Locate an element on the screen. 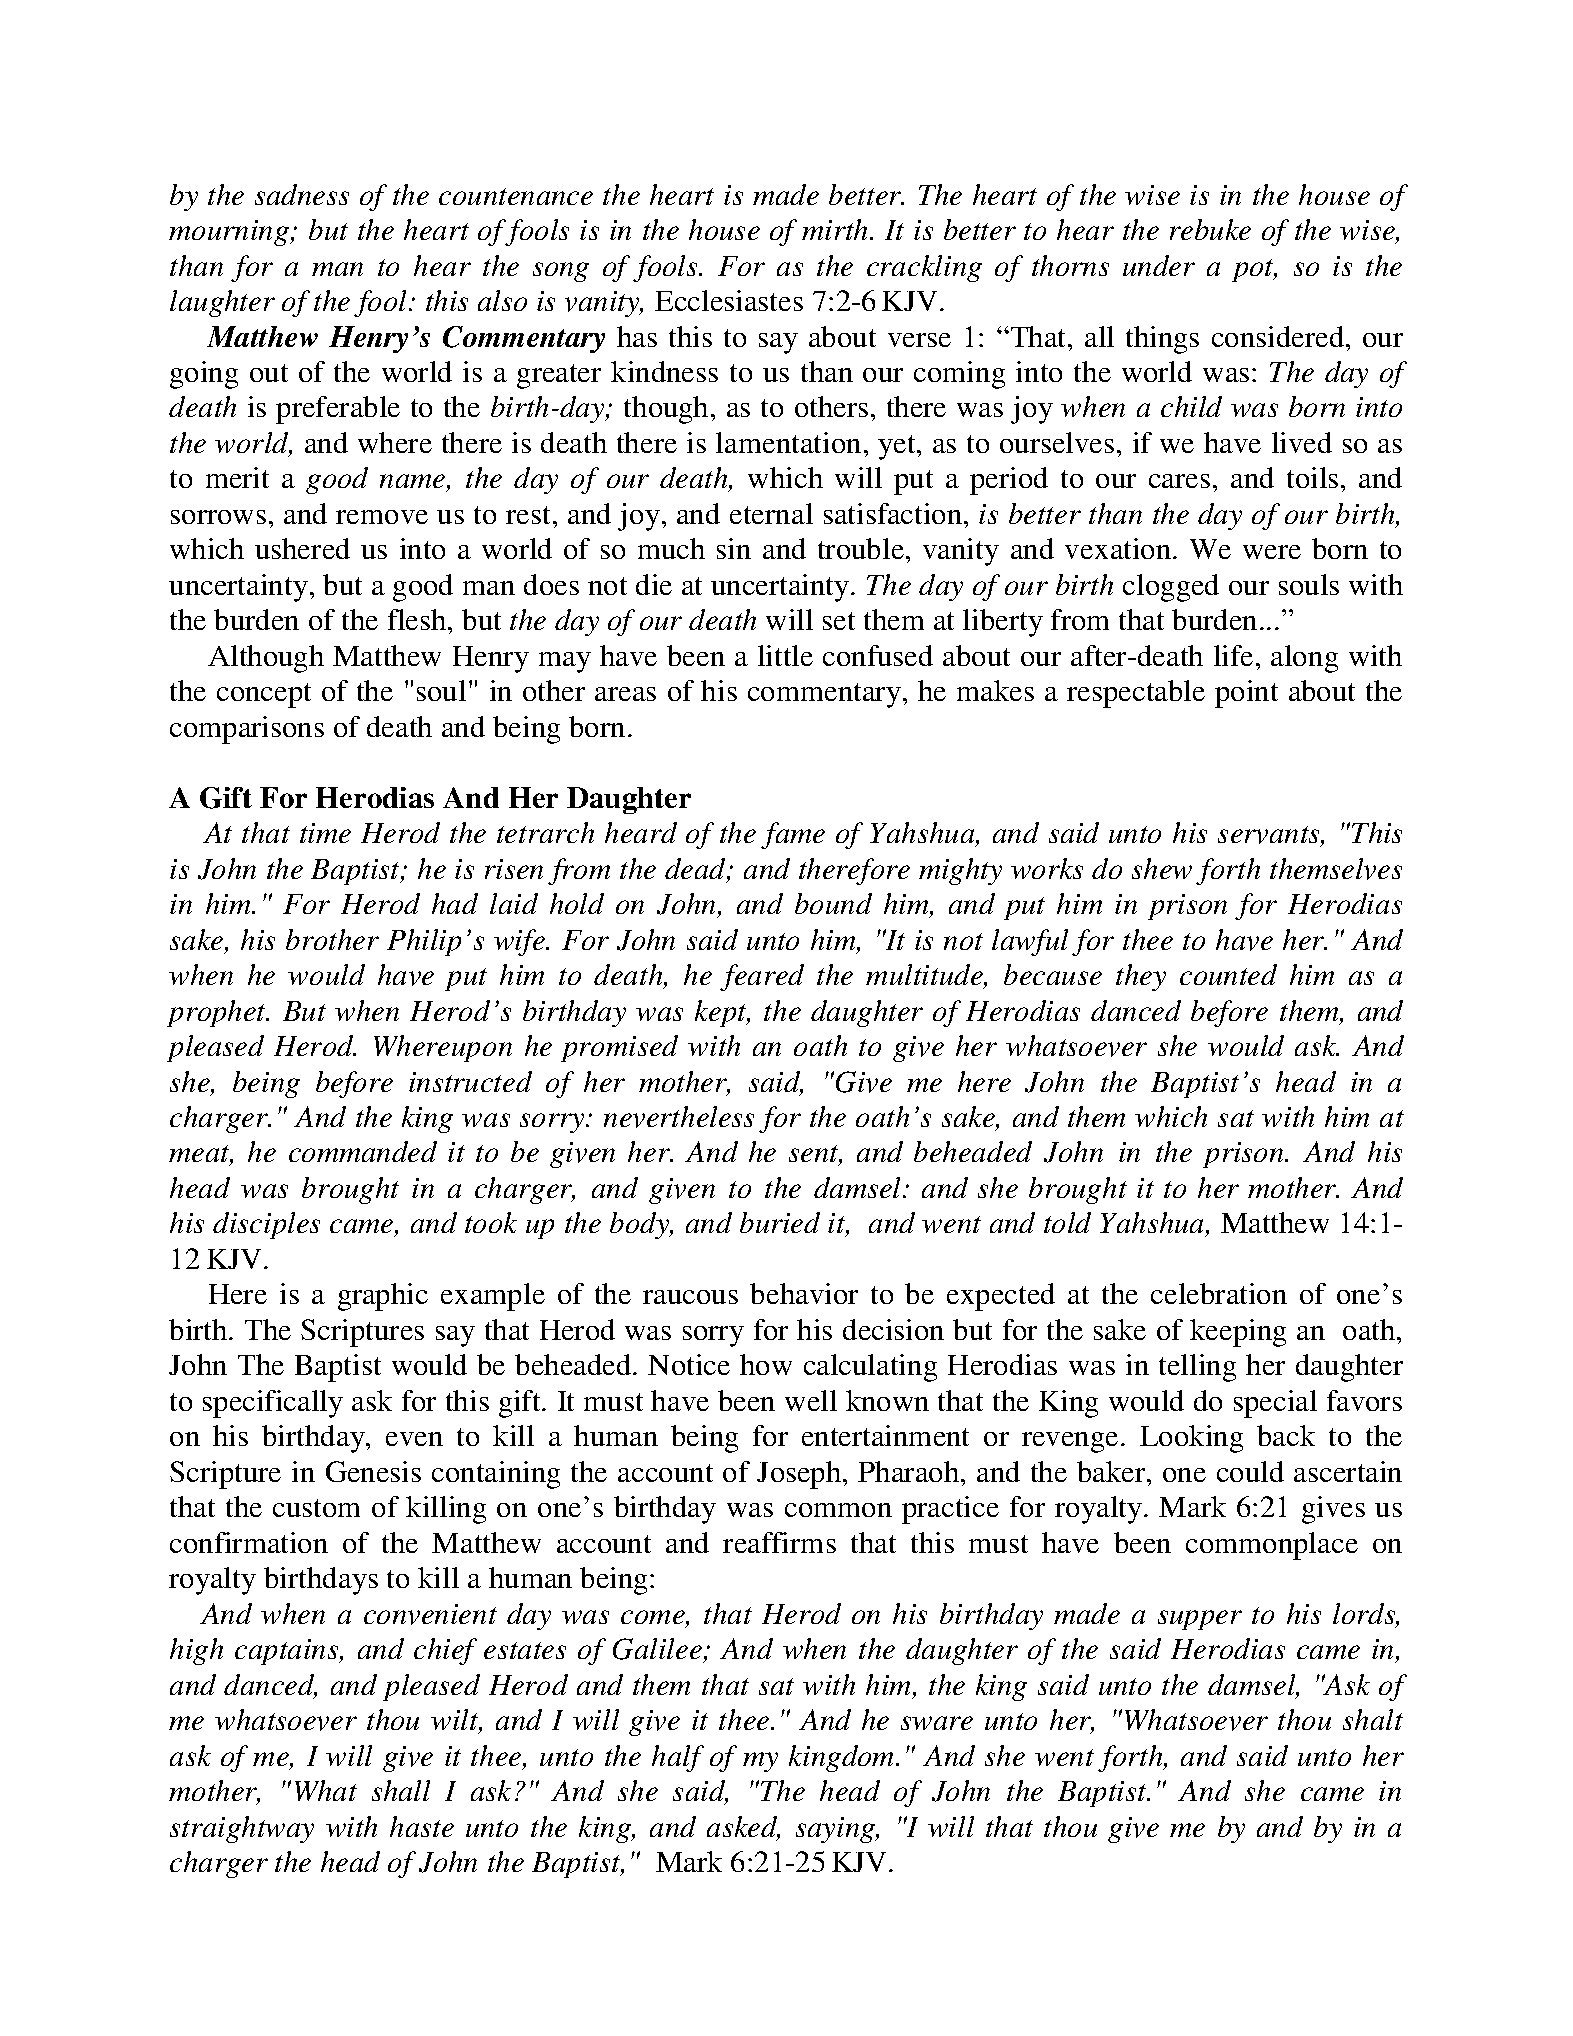  shall is located at coordinates (401, 1790).
